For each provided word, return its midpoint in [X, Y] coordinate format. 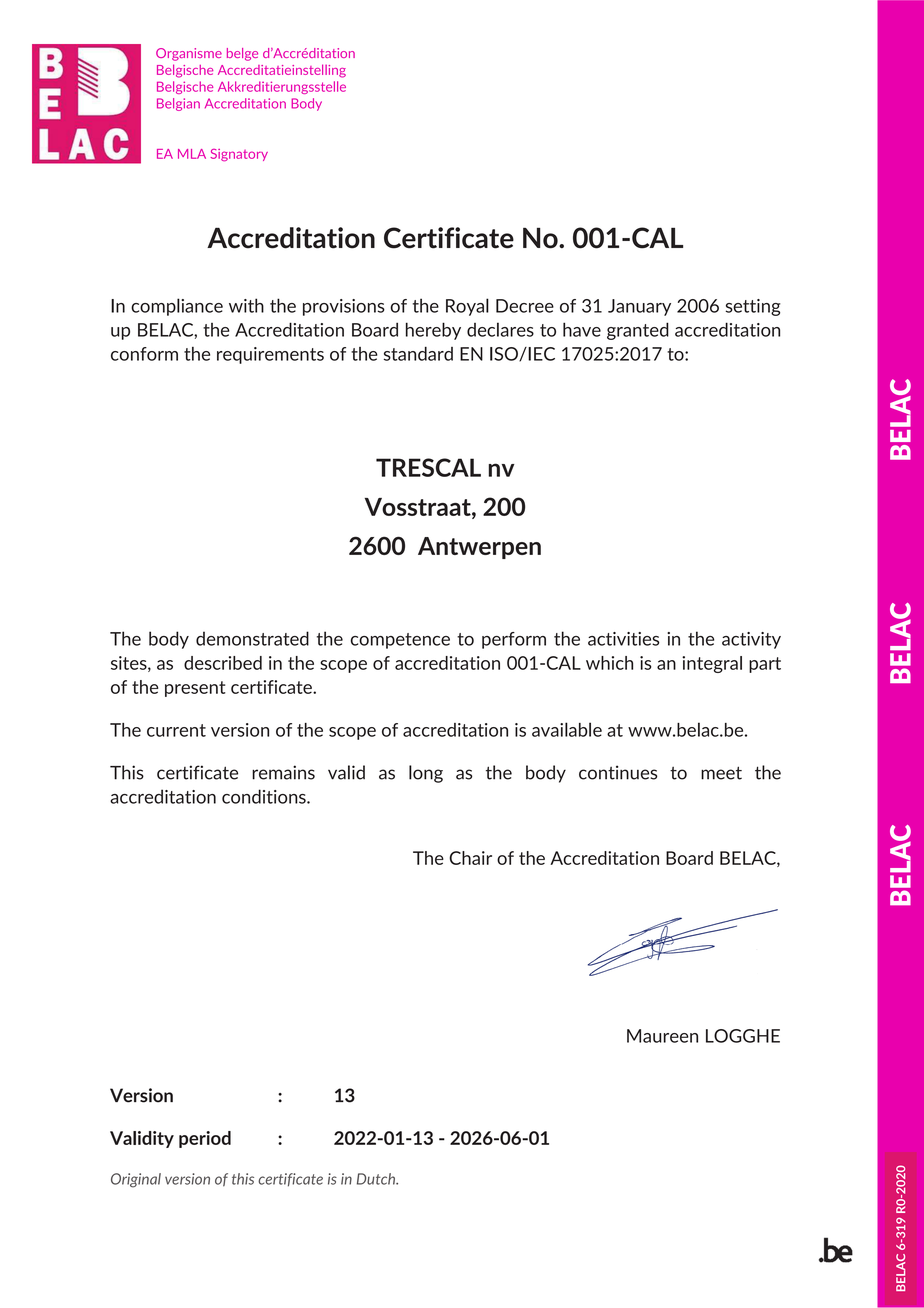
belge [242, 54]
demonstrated [252, 638]
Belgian [178, 104]
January [639, 307]
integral [712, 664]
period [205, 1139]
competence [400, 641]
